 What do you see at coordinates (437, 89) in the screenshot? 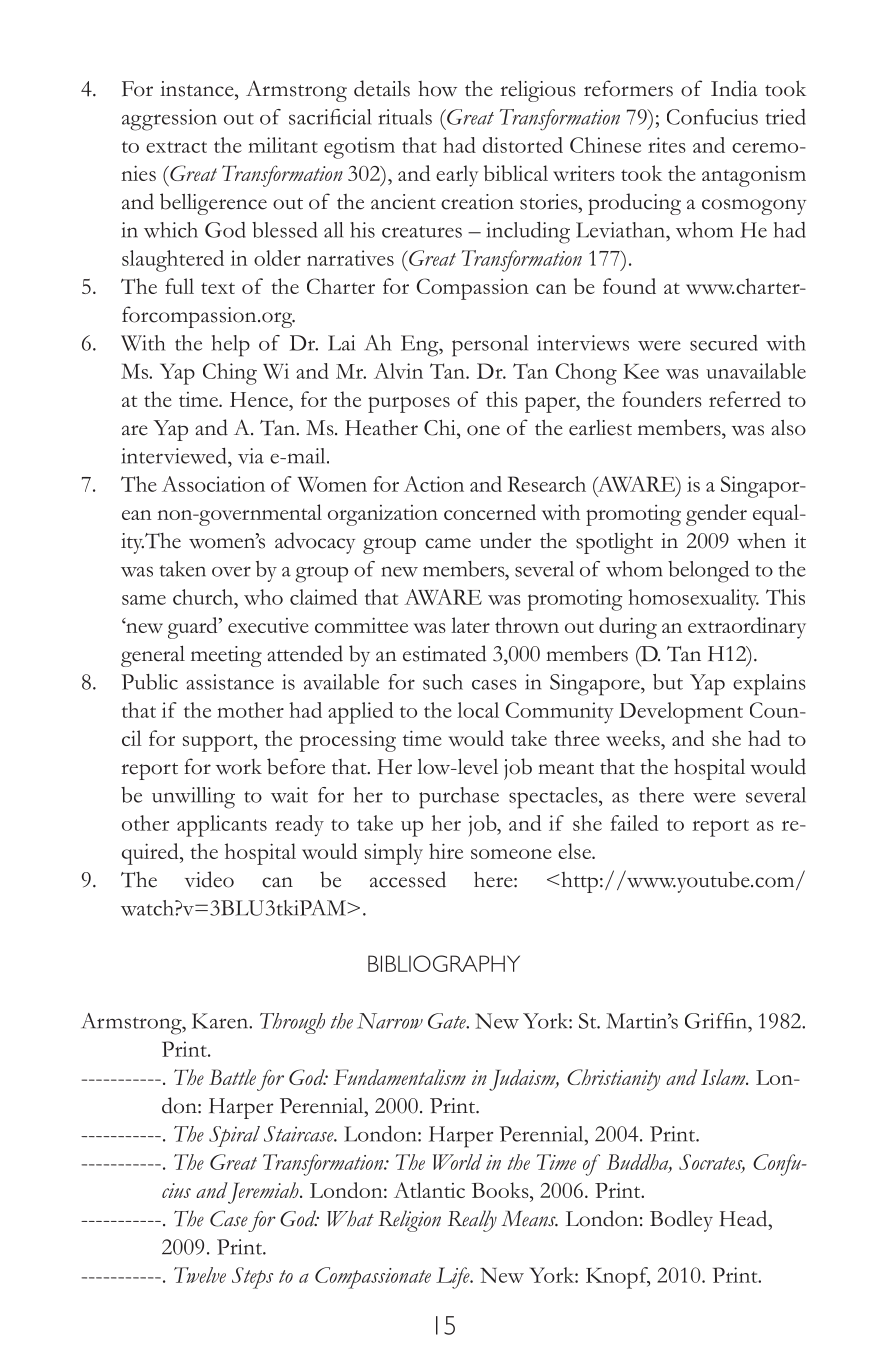
I see `how` at bounding box center [437, 89].
